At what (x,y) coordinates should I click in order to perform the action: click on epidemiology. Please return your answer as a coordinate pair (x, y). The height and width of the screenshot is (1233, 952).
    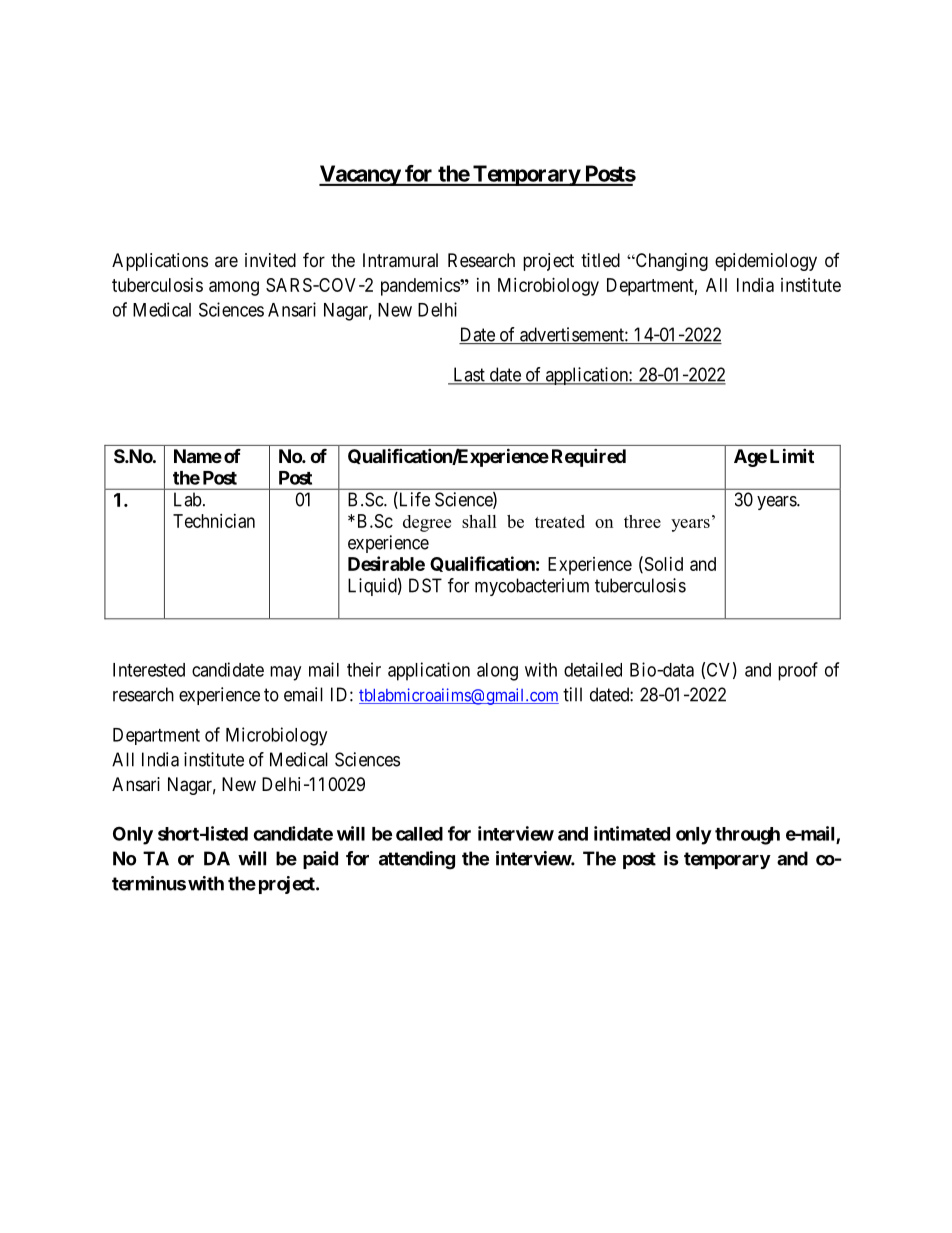
    Looking at the image, I should click on (766, 262).
